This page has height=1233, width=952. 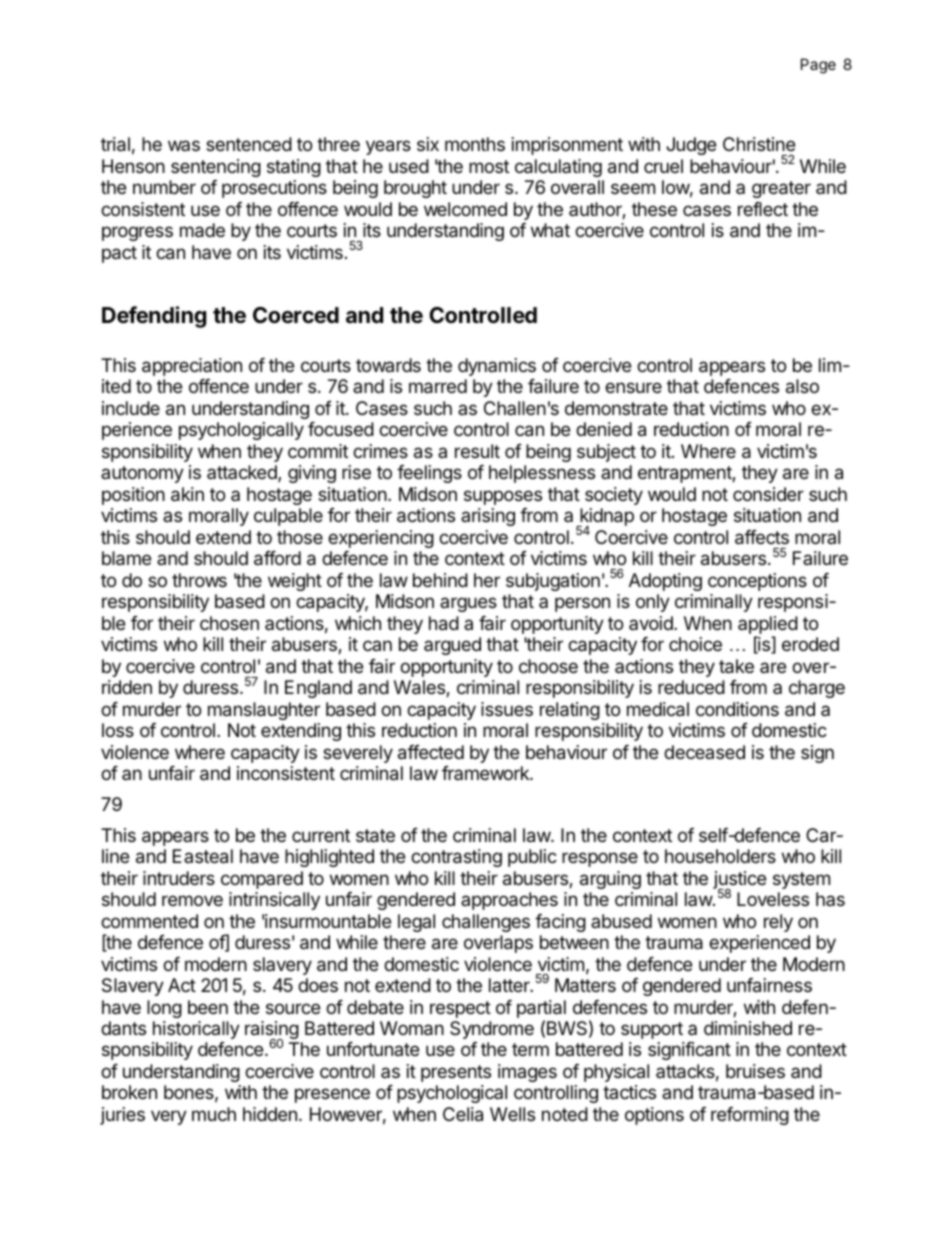 I want to click on months, so click(x=475, y=144).
